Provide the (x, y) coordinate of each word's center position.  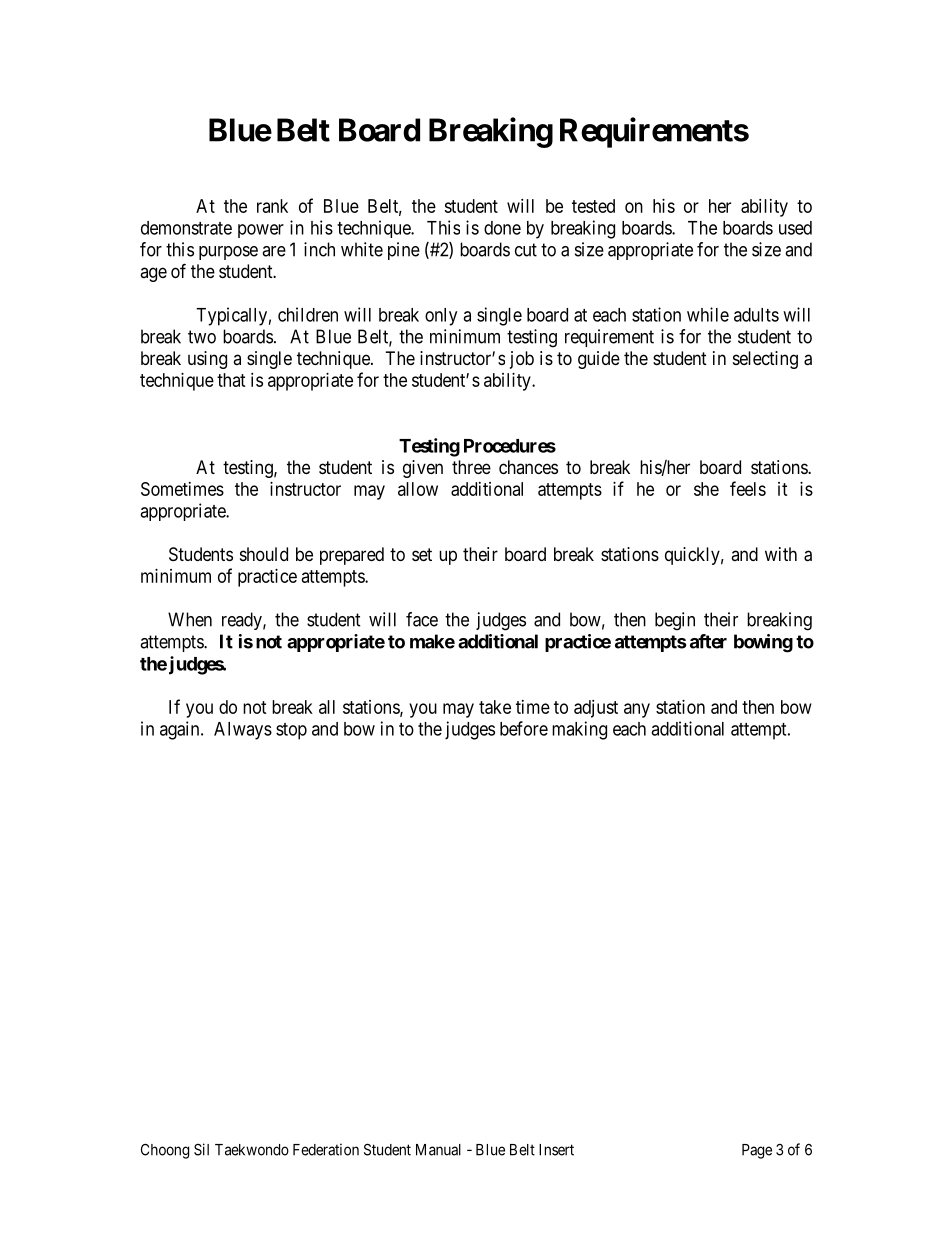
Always (243, 731)
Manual (438, 1150)
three (471, 467)
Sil (201, 1149)
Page (757, 1151)
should (264, 554)
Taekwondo (252, 1150)
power (261, 231)
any (637, 710)
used (795, 228)
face (422, 619)
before (524, 728)
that (231, 380)
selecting (765, 360)
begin (675, 621)
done (502, 228)
